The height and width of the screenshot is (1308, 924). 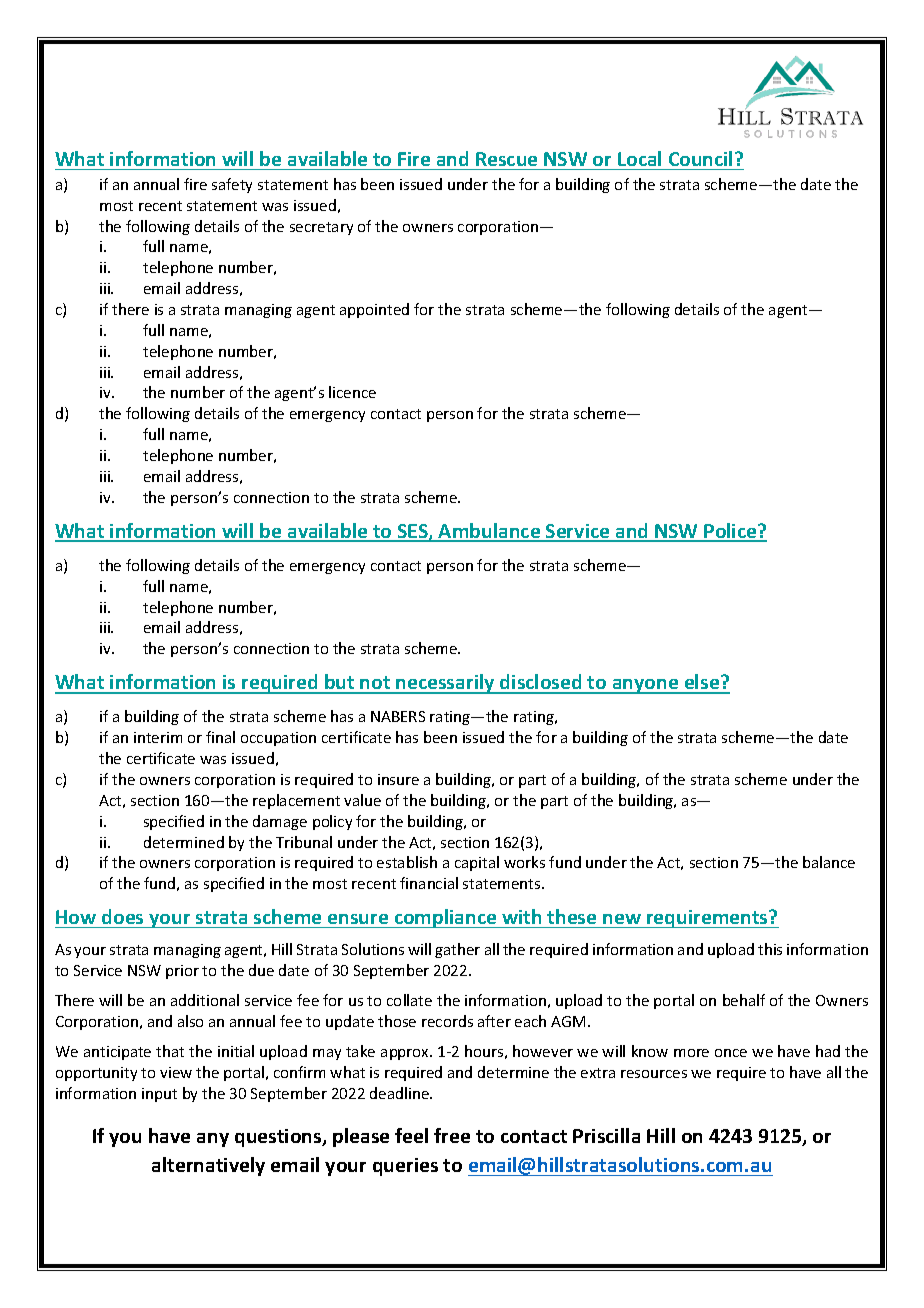 I want to click on alternatively, so click(x=208, y=1166).
